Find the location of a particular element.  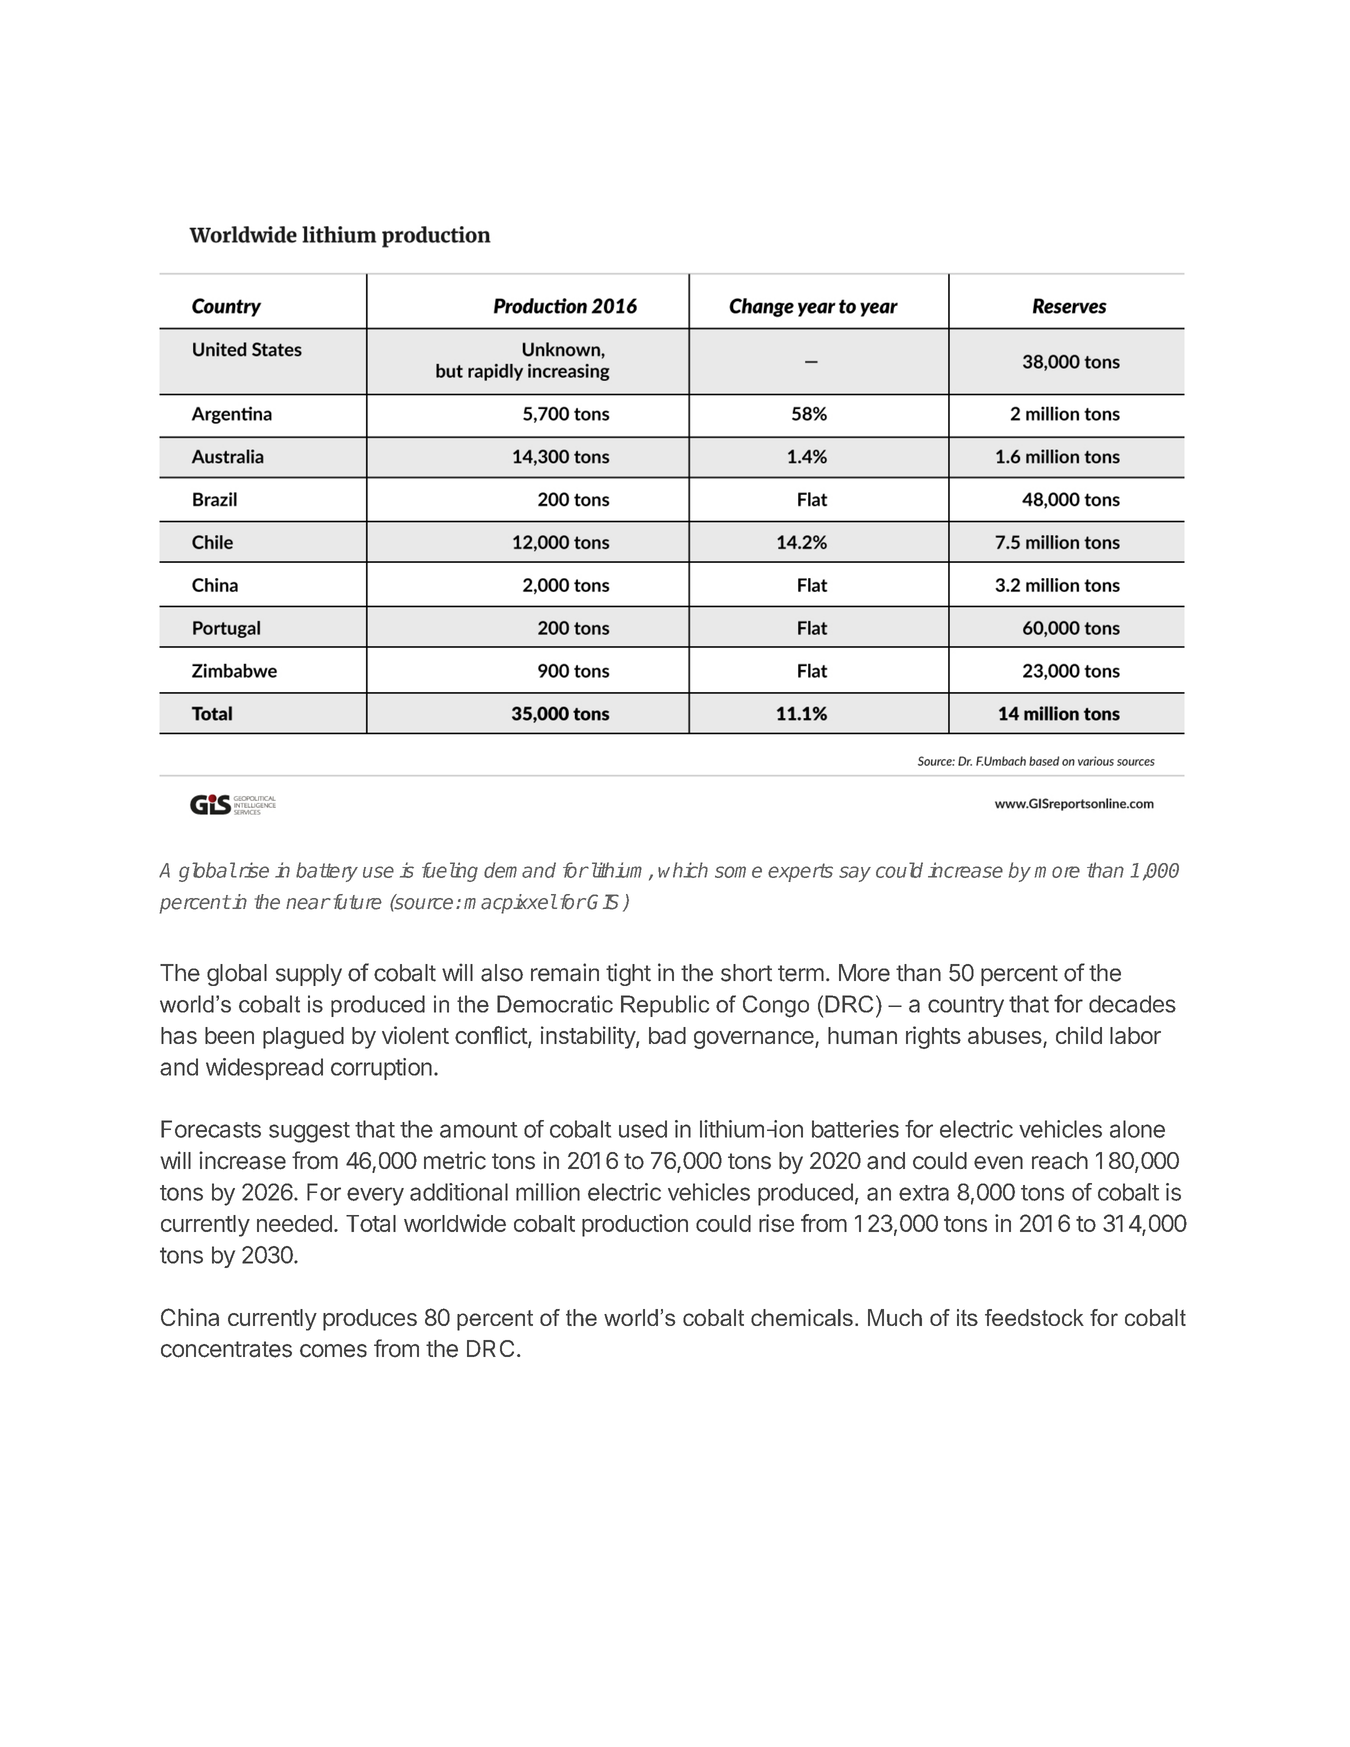

battery is located at coordinates (327, 872).
